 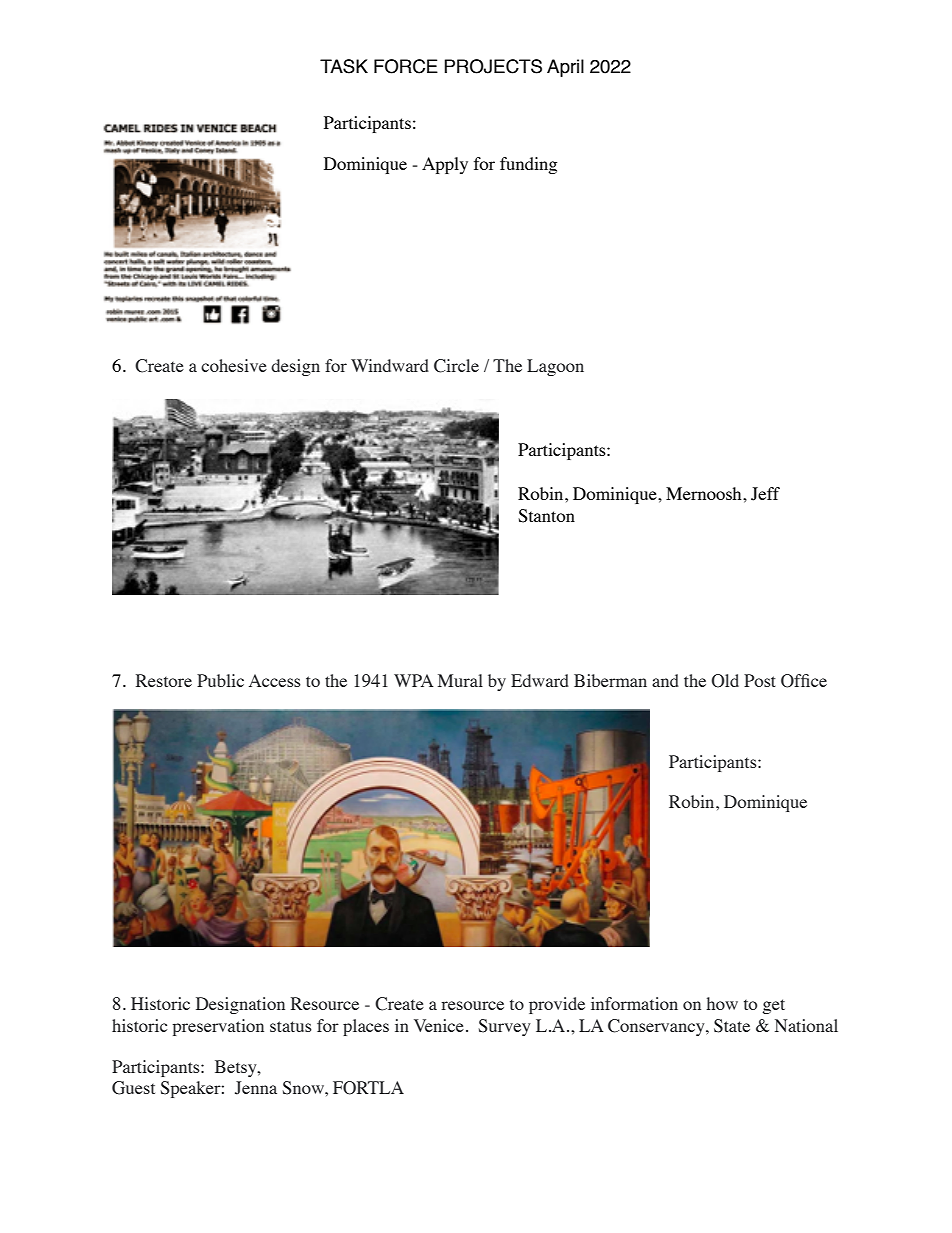 I want to click on Mural, so click(x=460, y=680).
